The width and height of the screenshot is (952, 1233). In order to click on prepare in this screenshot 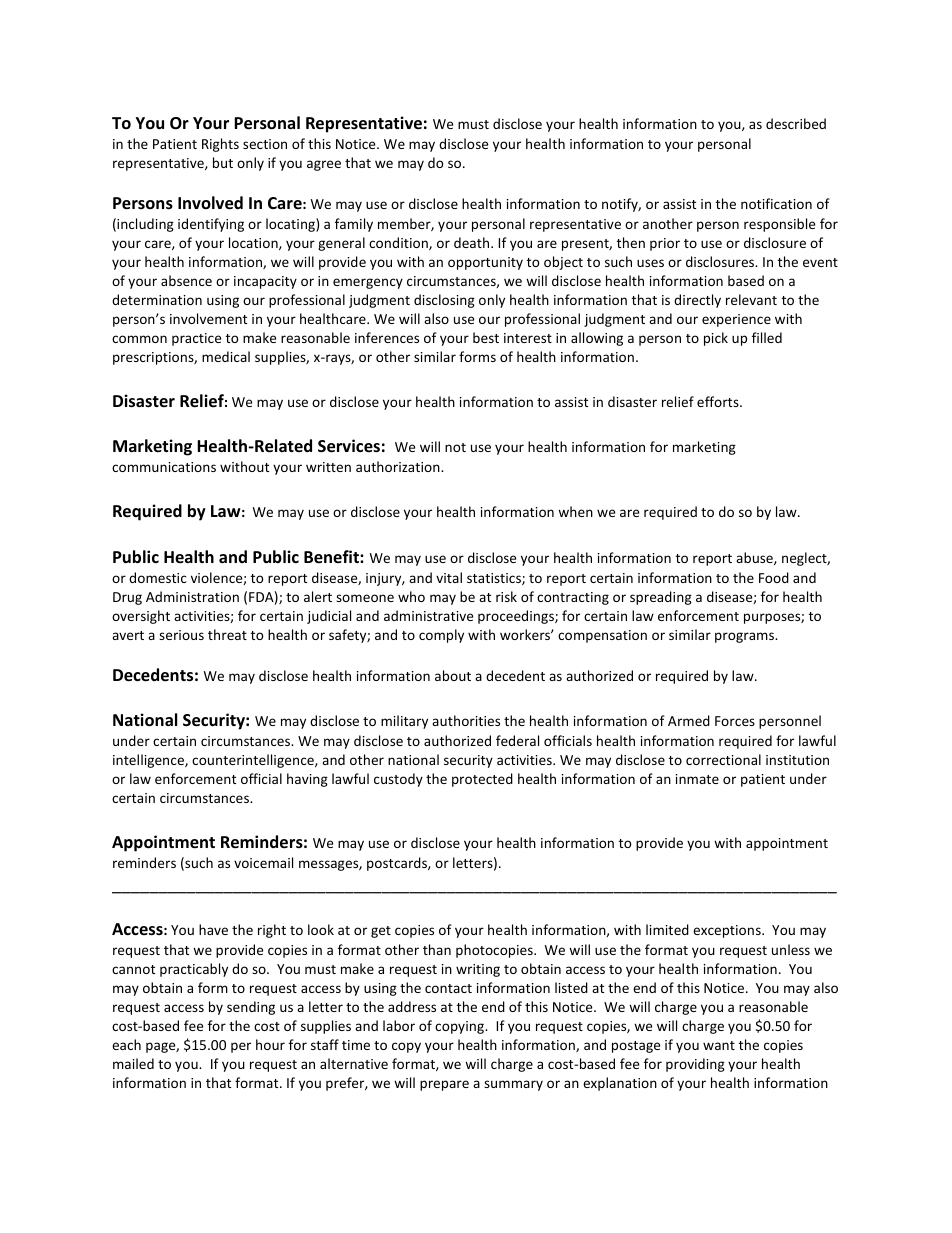, I will do `click(444, 1085)`.
